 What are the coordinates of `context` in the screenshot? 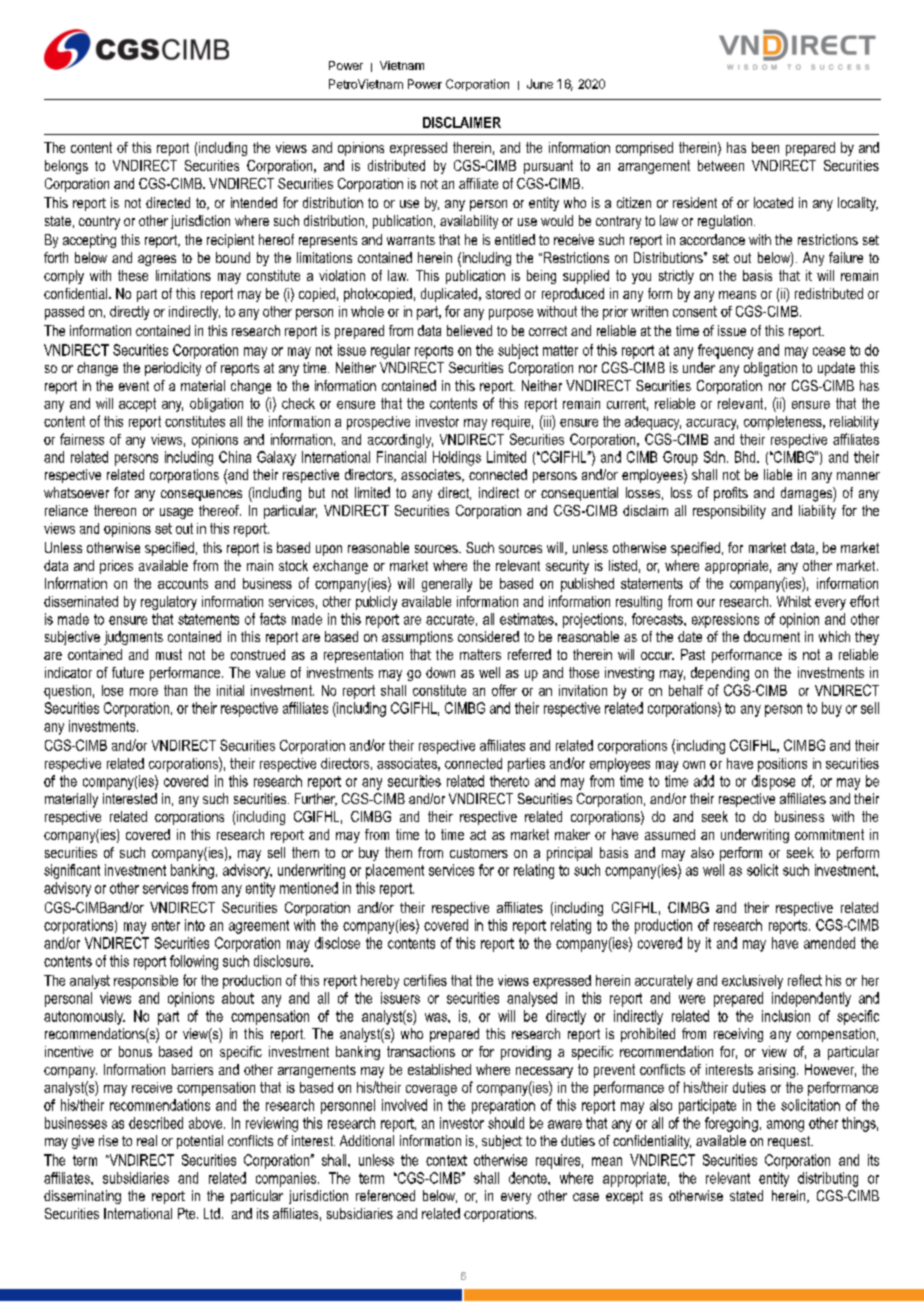 It's located at (446, 1160).
